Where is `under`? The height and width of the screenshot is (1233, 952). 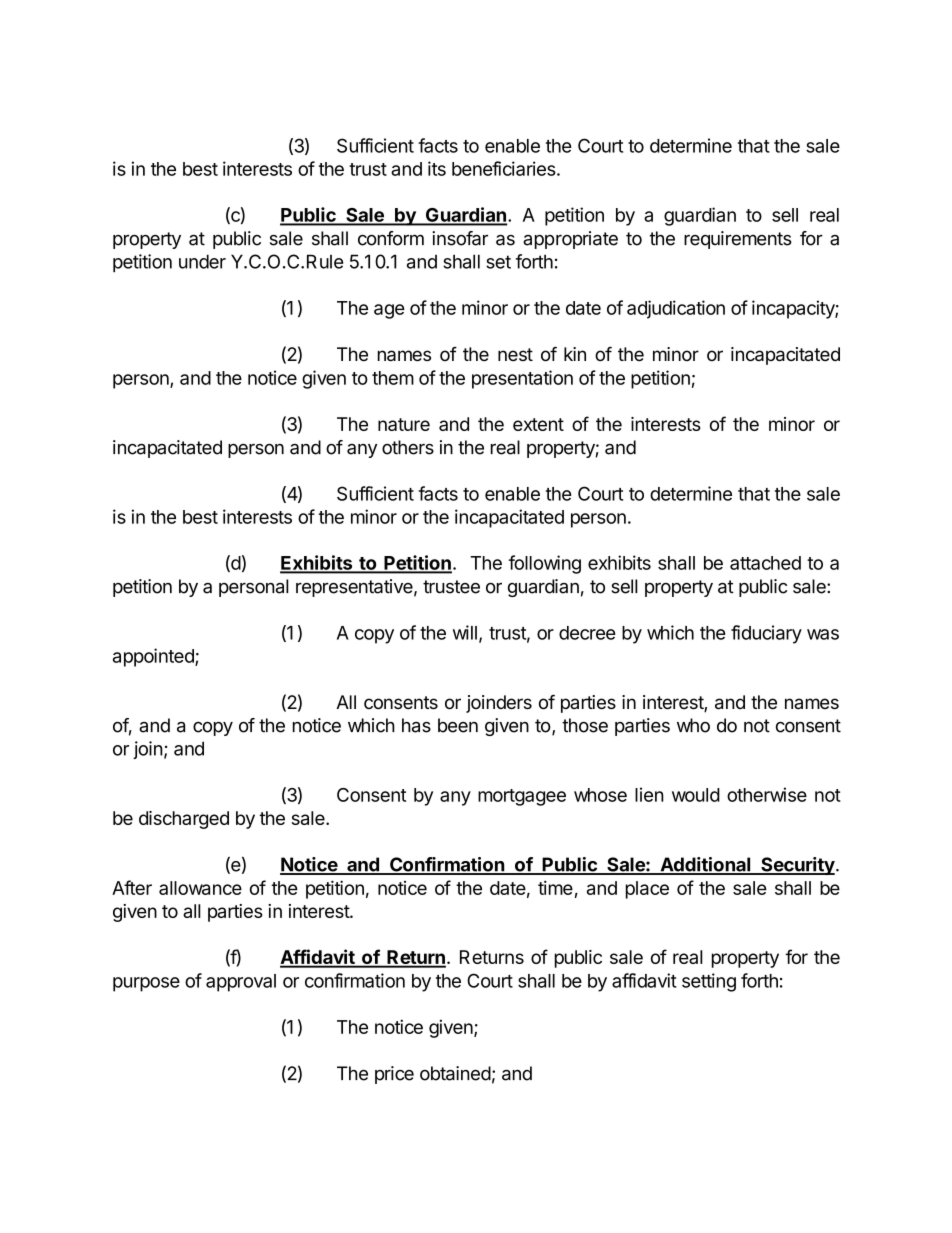
under is located at coordinates (202, 261).
